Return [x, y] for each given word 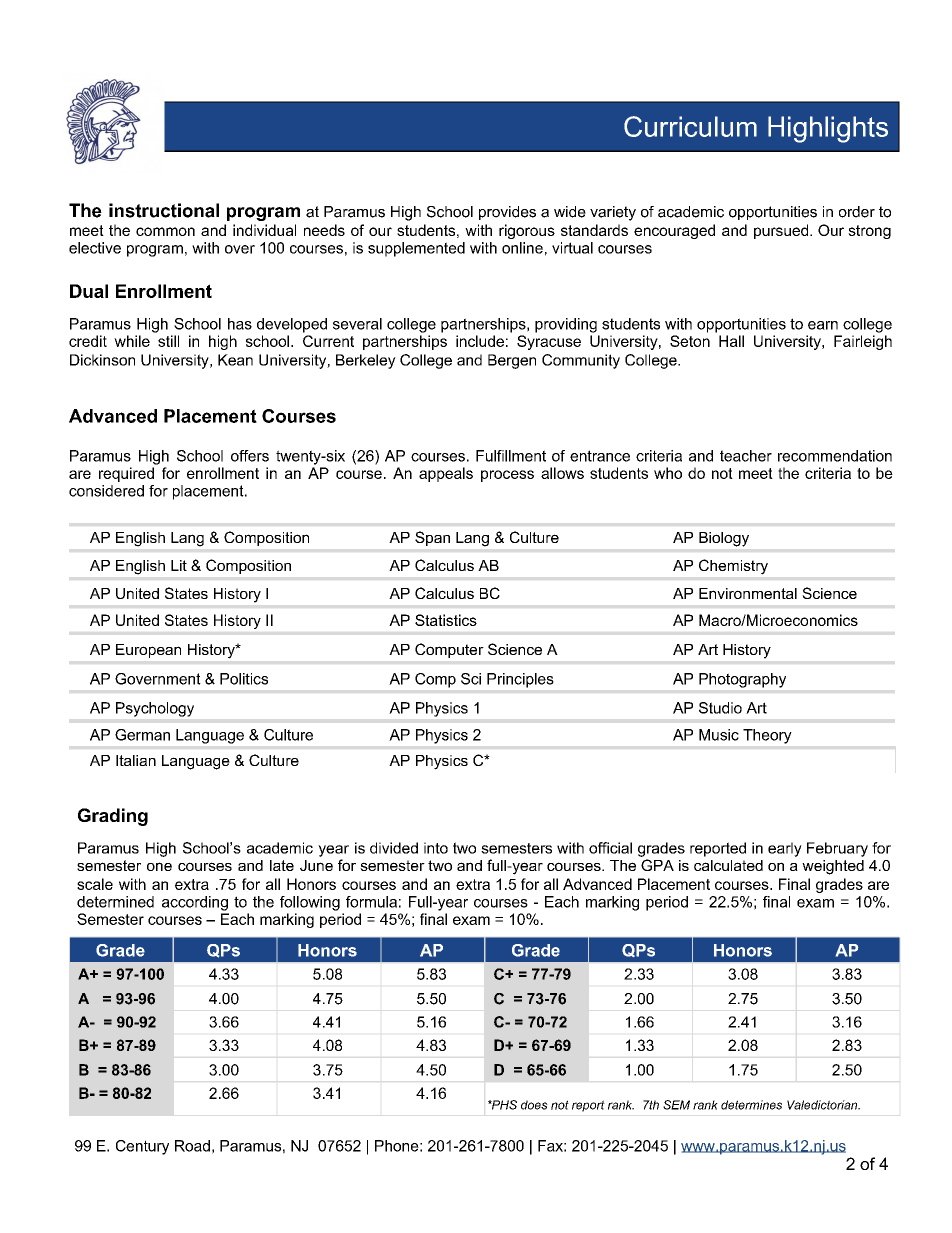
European [148, 651]
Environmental [748, 593]
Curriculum [690, 126]
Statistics [446, 620]
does [534, 1105]
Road [192, 1146]
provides [507, 213]
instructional [164, 210]
